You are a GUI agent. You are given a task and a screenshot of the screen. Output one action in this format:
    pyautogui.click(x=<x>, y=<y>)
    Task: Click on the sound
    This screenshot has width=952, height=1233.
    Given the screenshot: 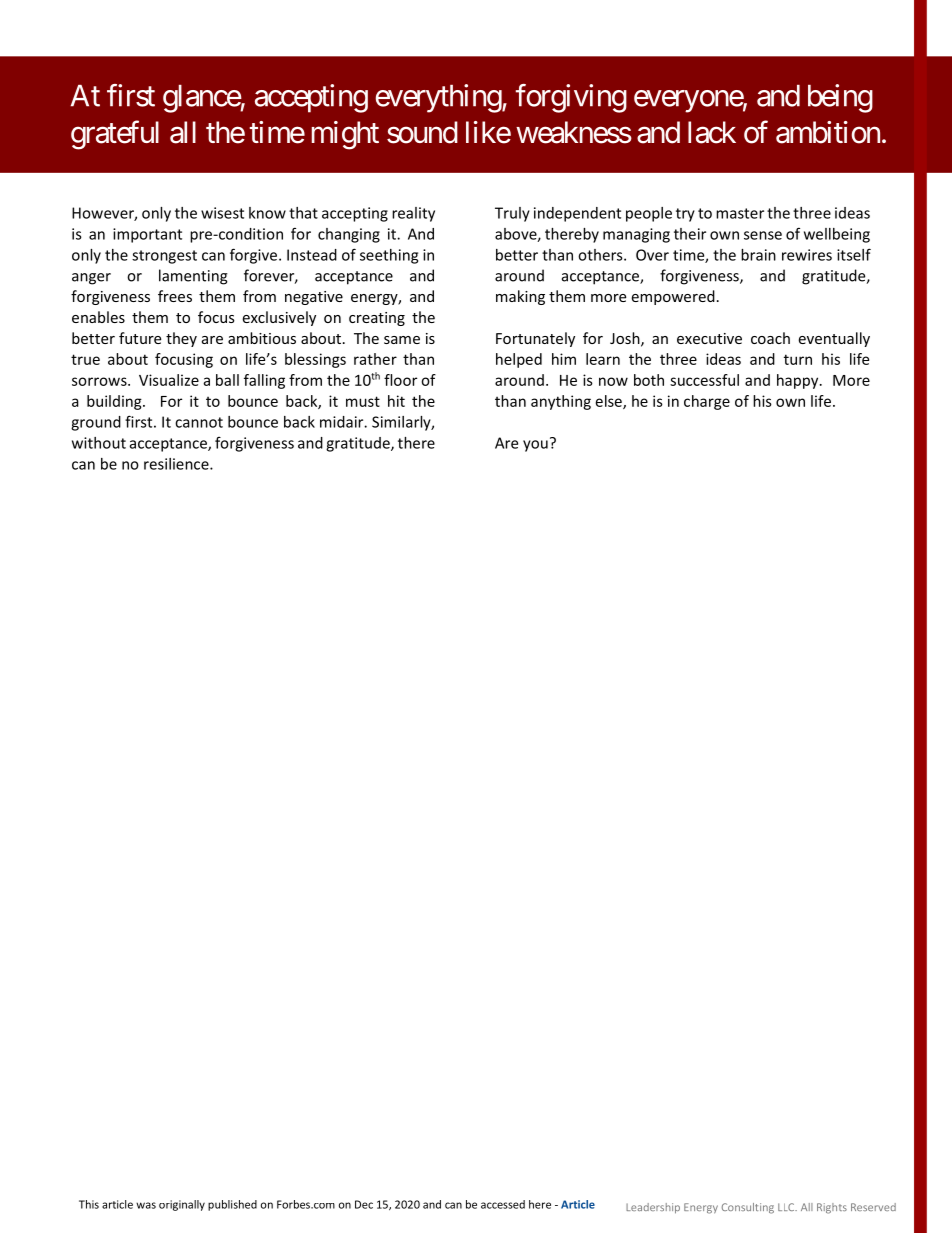 What is the action you would take?
    pyautogui.click(x=422, y=132)
